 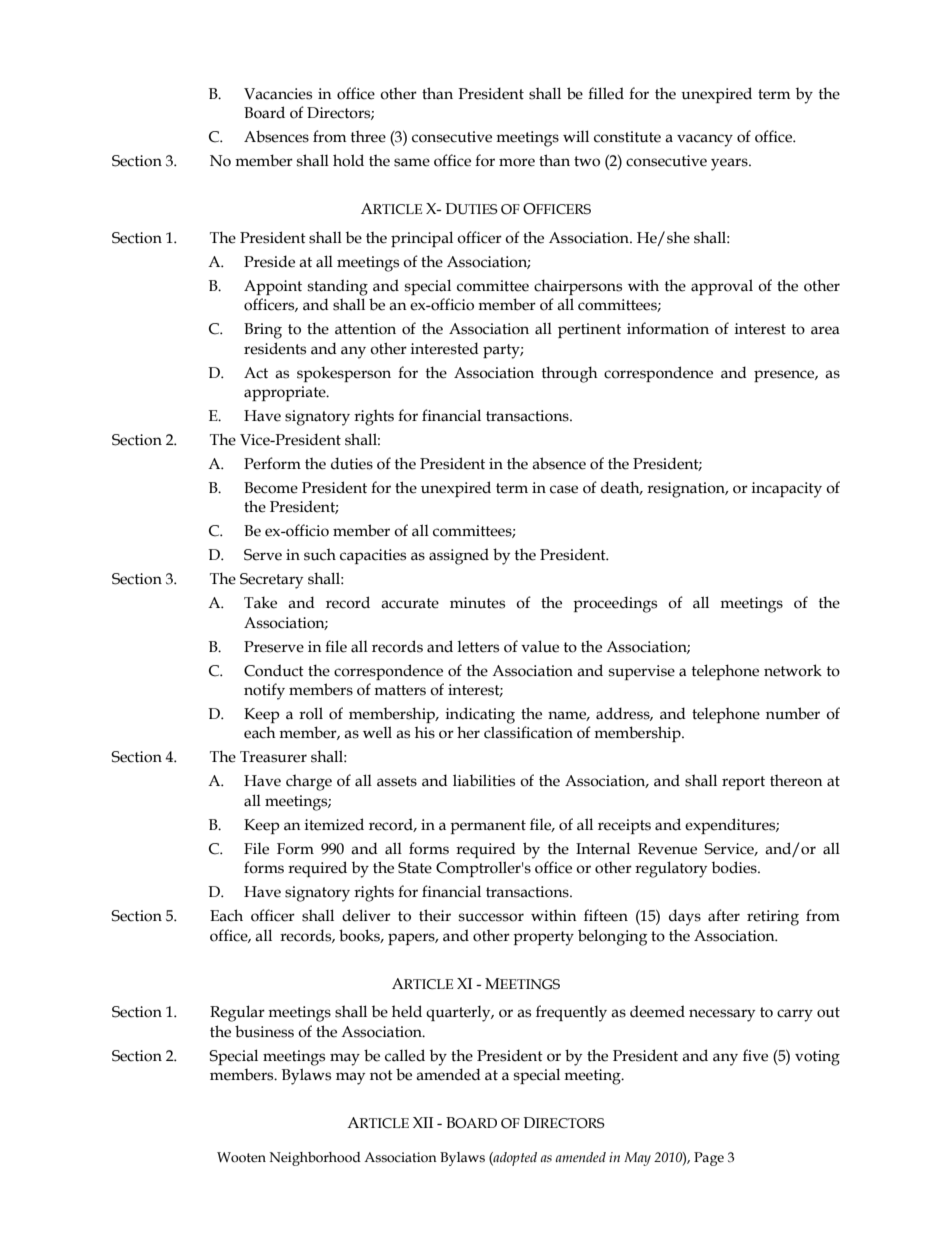 I want to click on charge, so click(x=309, y=782).
